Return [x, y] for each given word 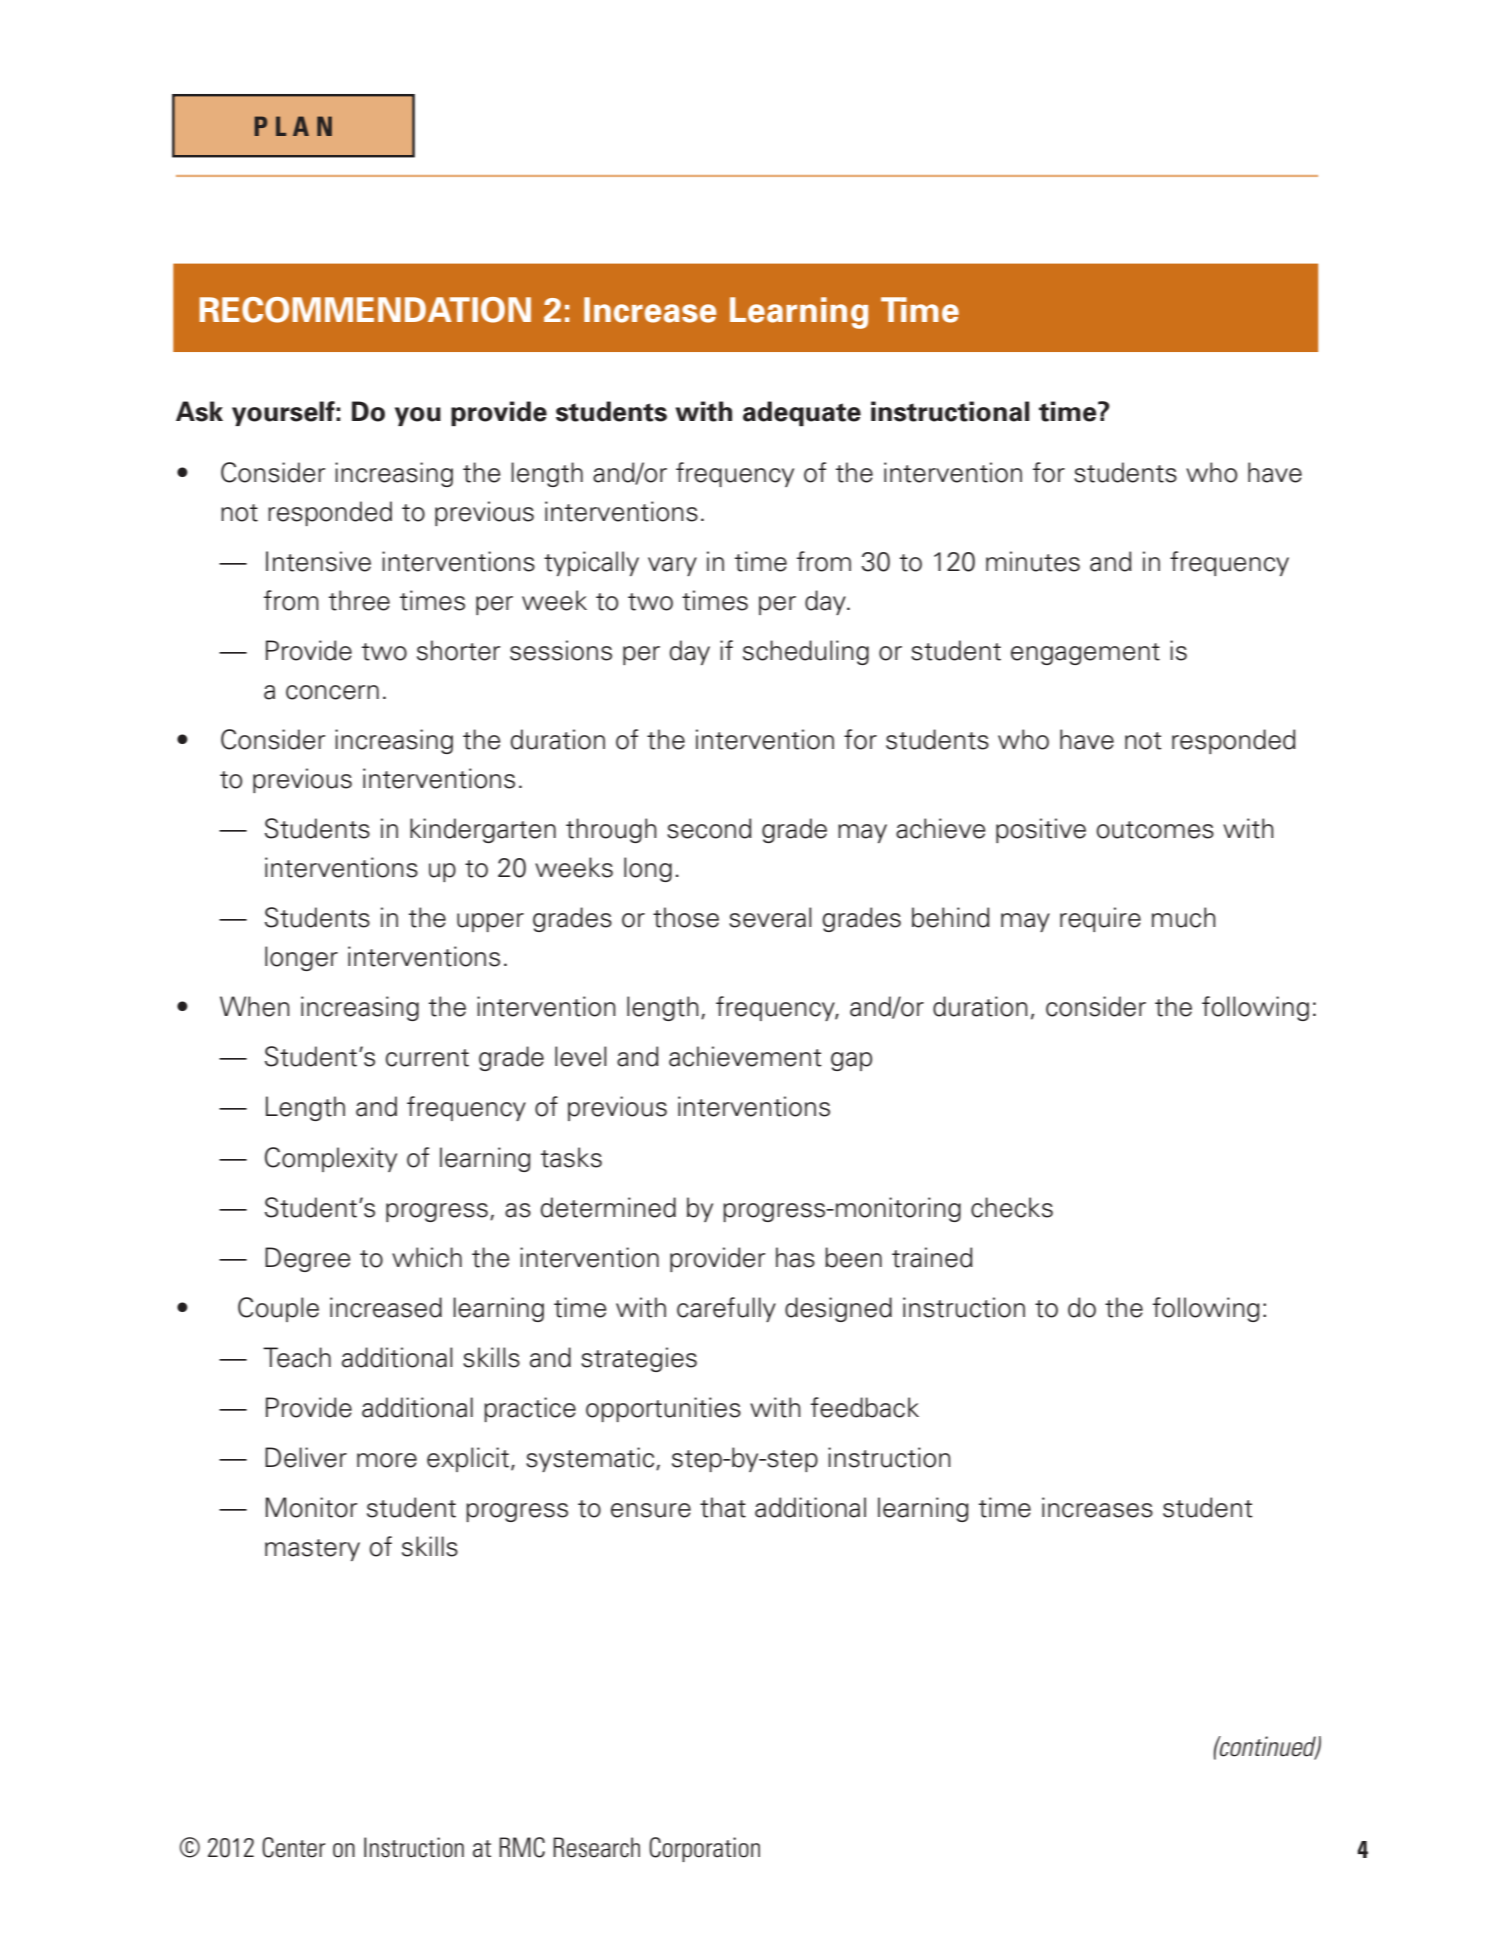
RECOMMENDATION [365, 310]
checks [1012, 1207]
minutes [1033, 561]
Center [293, 1847]
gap [851, 1061]
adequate [802, 414]
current [427, 1058]
